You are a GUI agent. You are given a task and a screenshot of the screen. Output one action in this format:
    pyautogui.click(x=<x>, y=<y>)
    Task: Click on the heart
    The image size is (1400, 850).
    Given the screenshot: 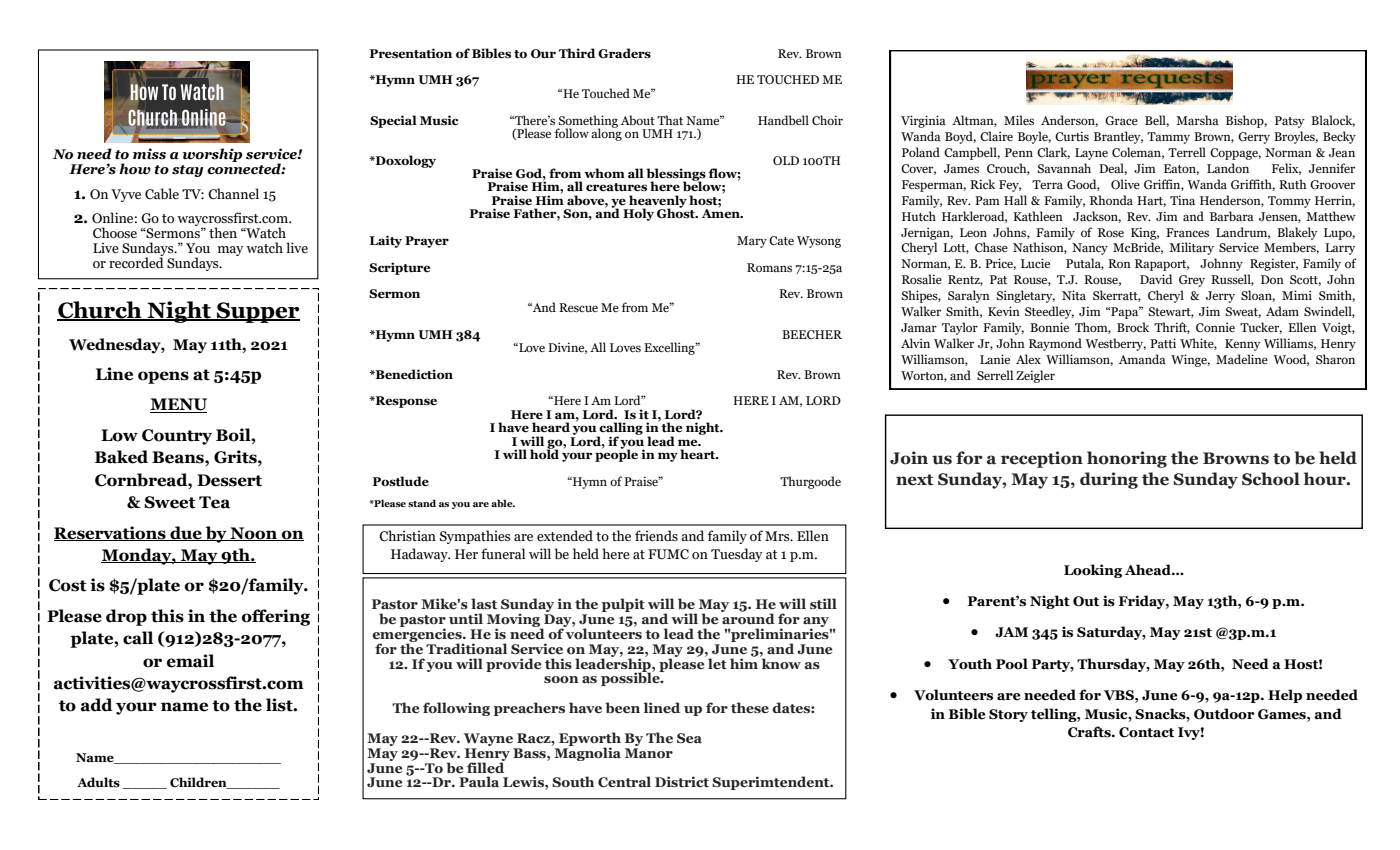 What is the action you would take?
    pyautogui.click(x=699, y=454)
